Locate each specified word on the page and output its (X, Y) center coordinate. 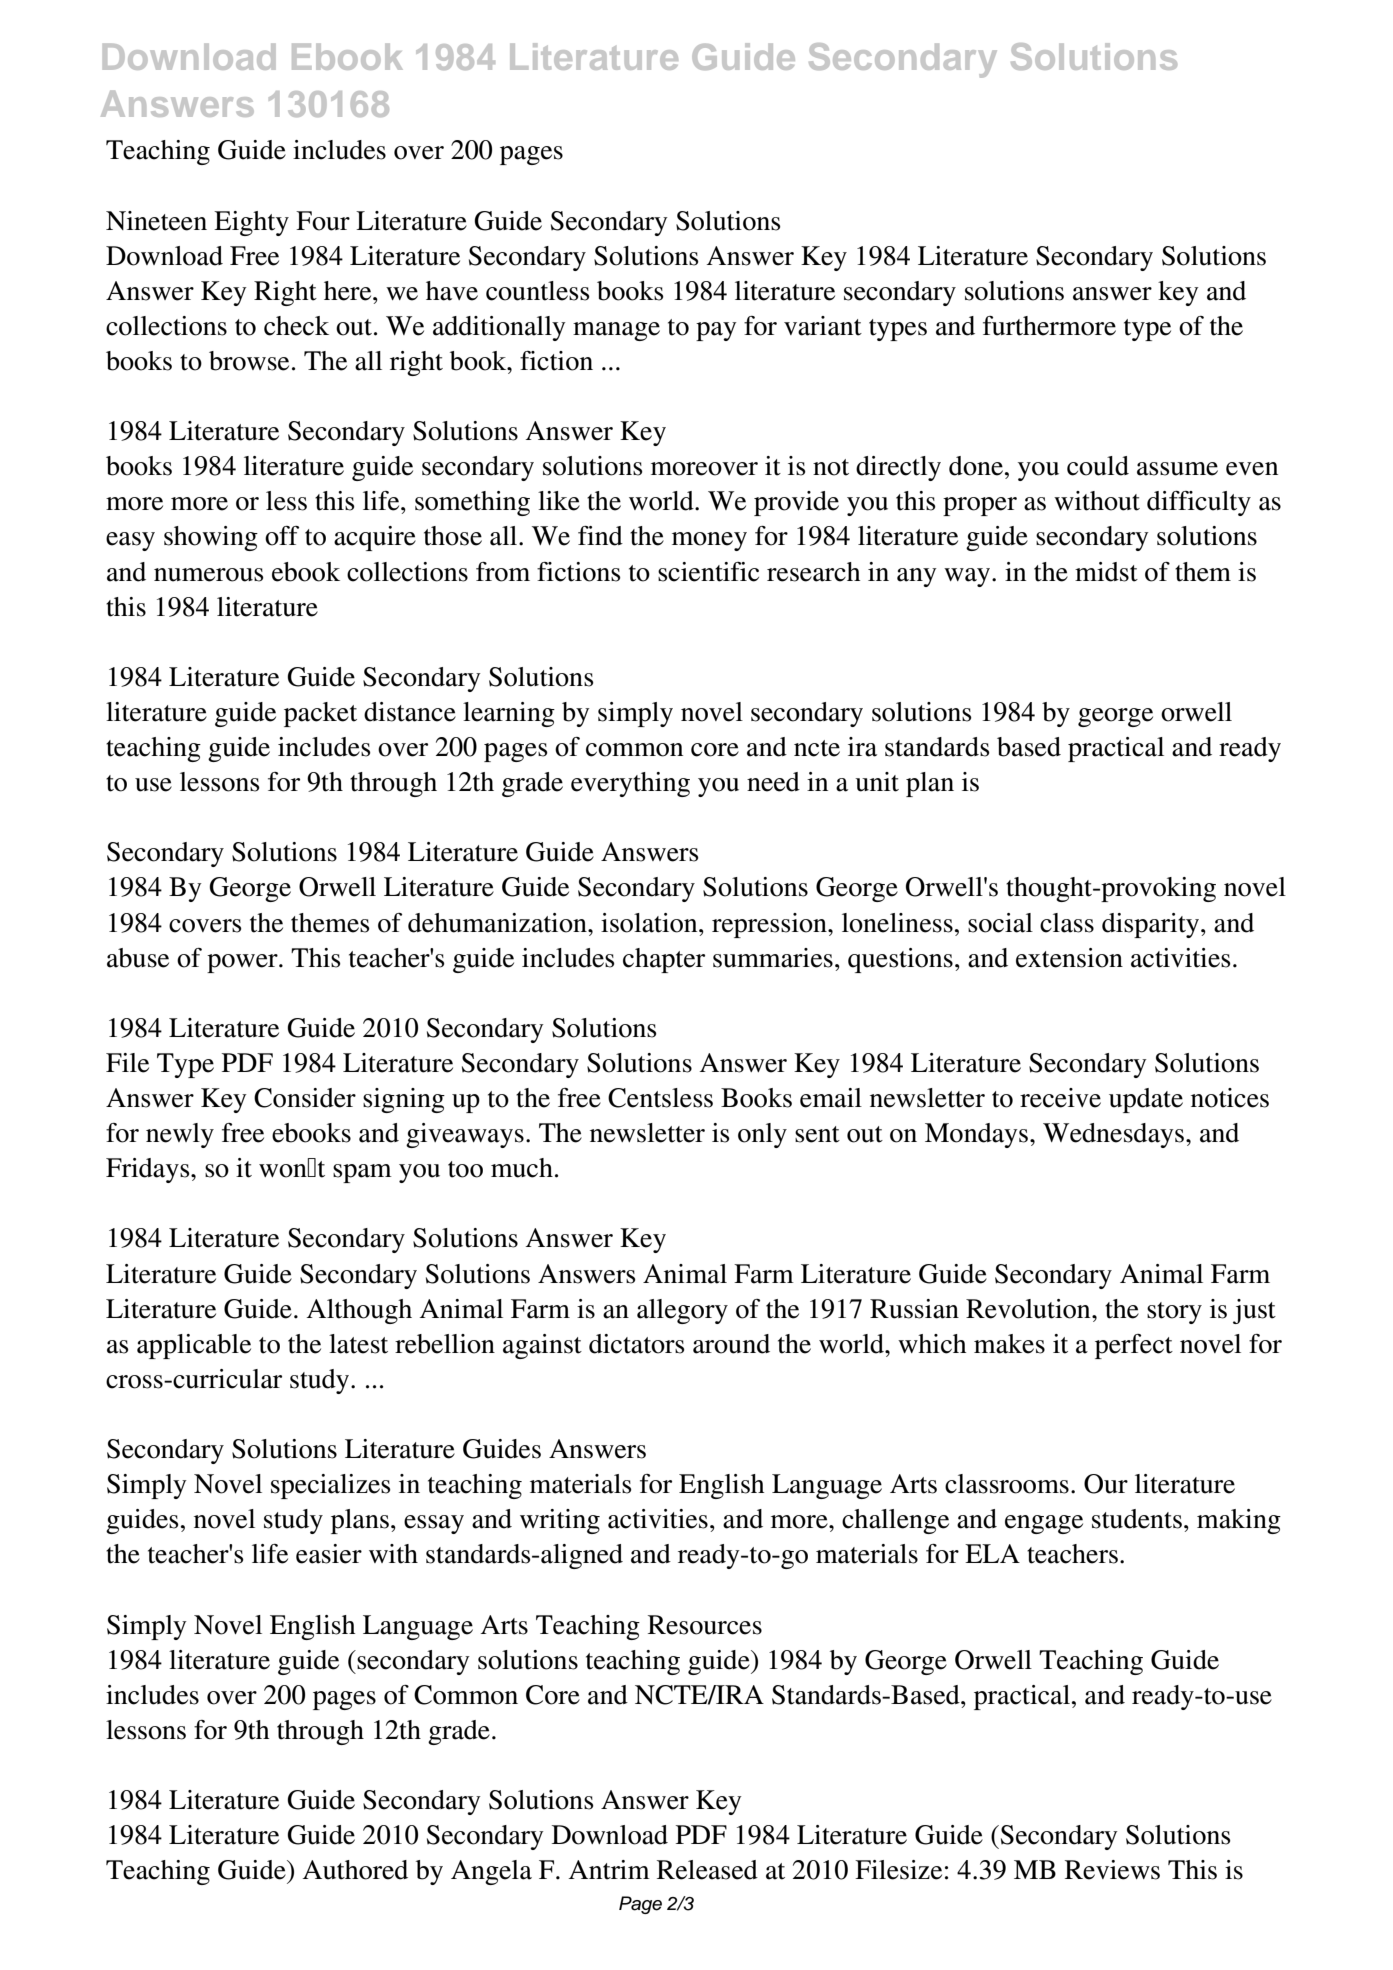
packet (320, 714)
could (1098, 466)
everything (630, 784)
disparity (1152, 925)
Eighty (251, 223)
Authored (355, 1870)
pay (716, 331)
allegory (682, 1311)
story (1174, 1313)
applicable (194, 1346)
